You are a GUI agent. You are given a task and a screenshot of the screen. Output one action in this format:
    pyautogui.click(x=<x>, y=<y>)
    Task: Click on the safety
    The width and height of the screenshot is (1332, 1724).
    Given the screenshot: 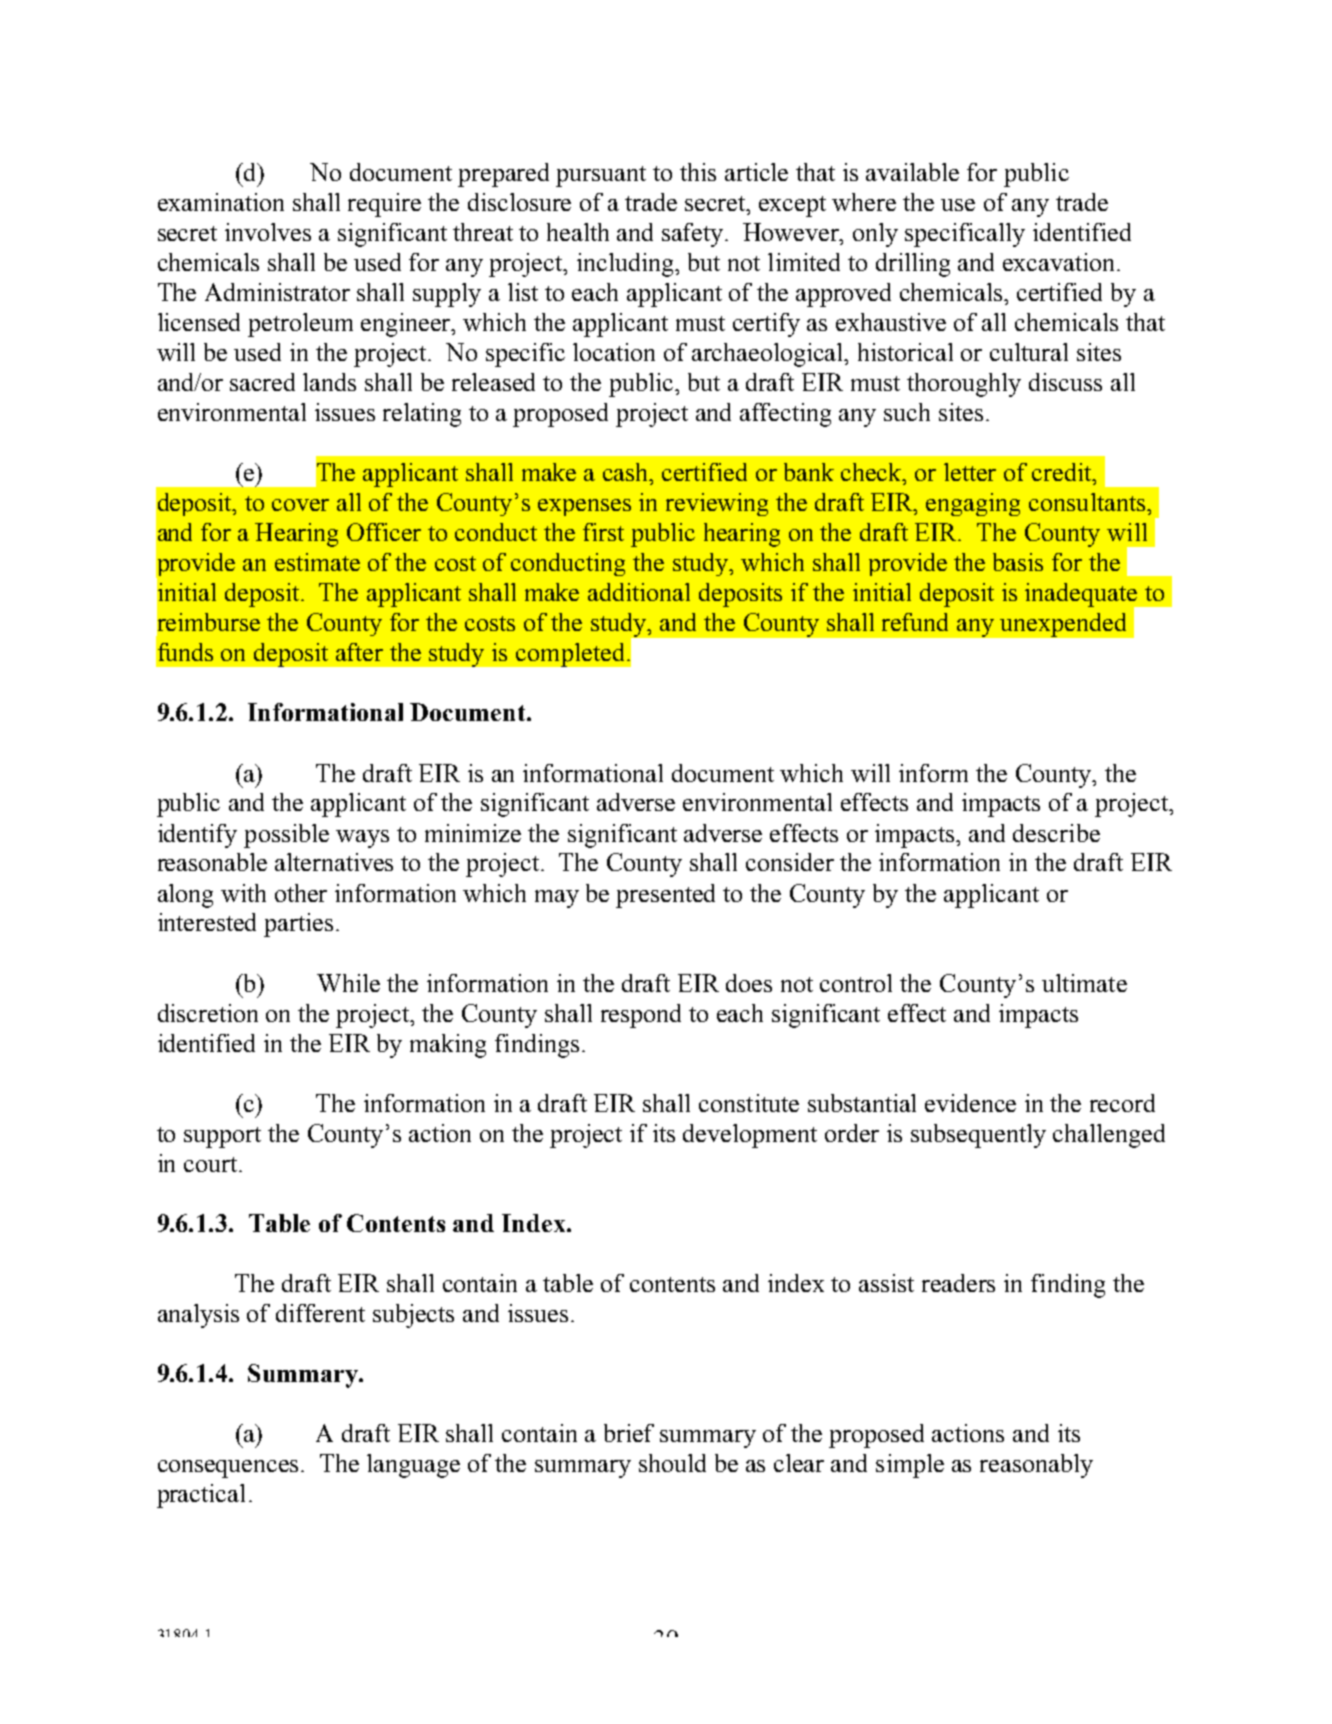 What is the action you would take?
    pyautogui.click(x=694, y=235)
